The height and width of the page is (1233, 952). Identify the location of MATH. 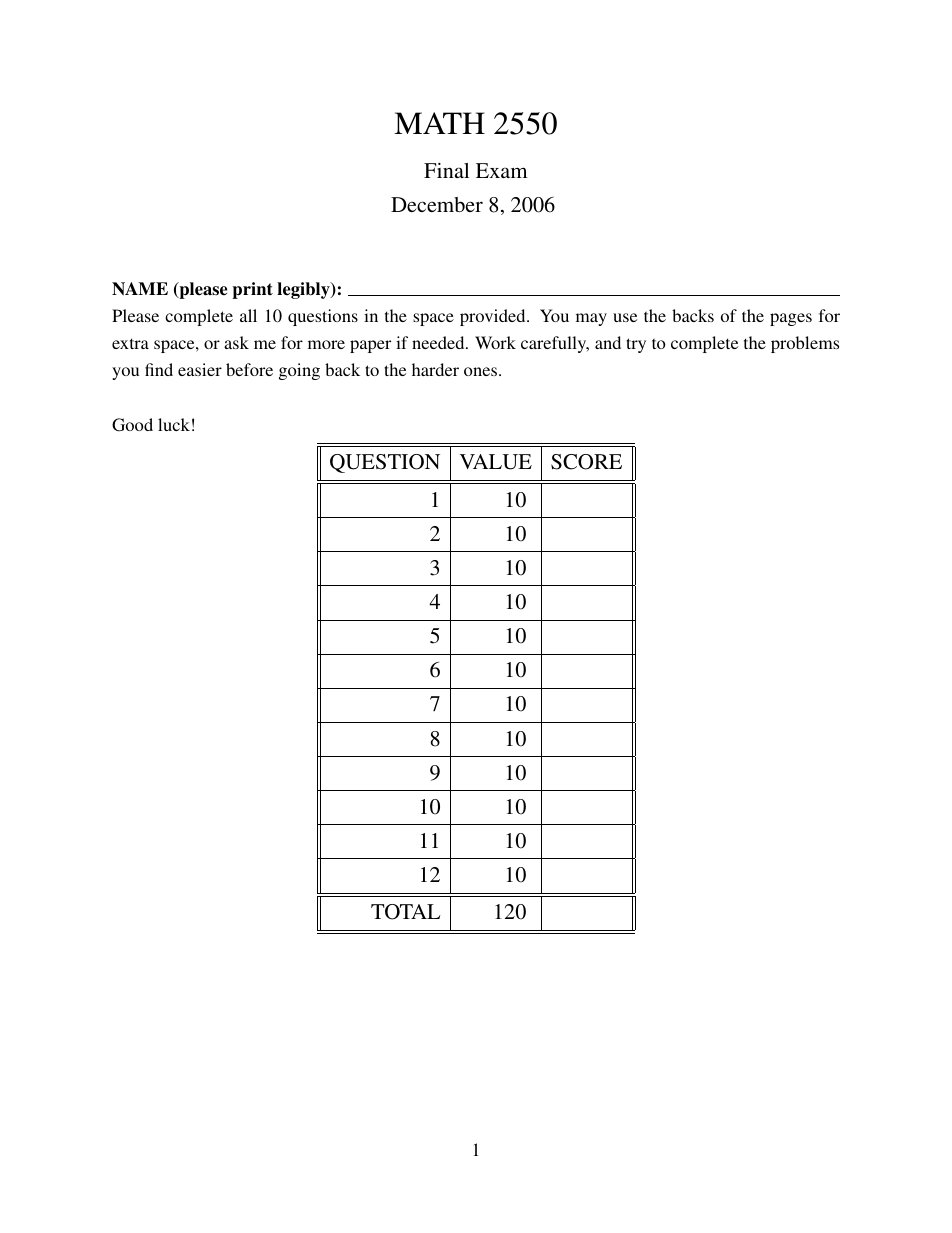
(439, 123).
